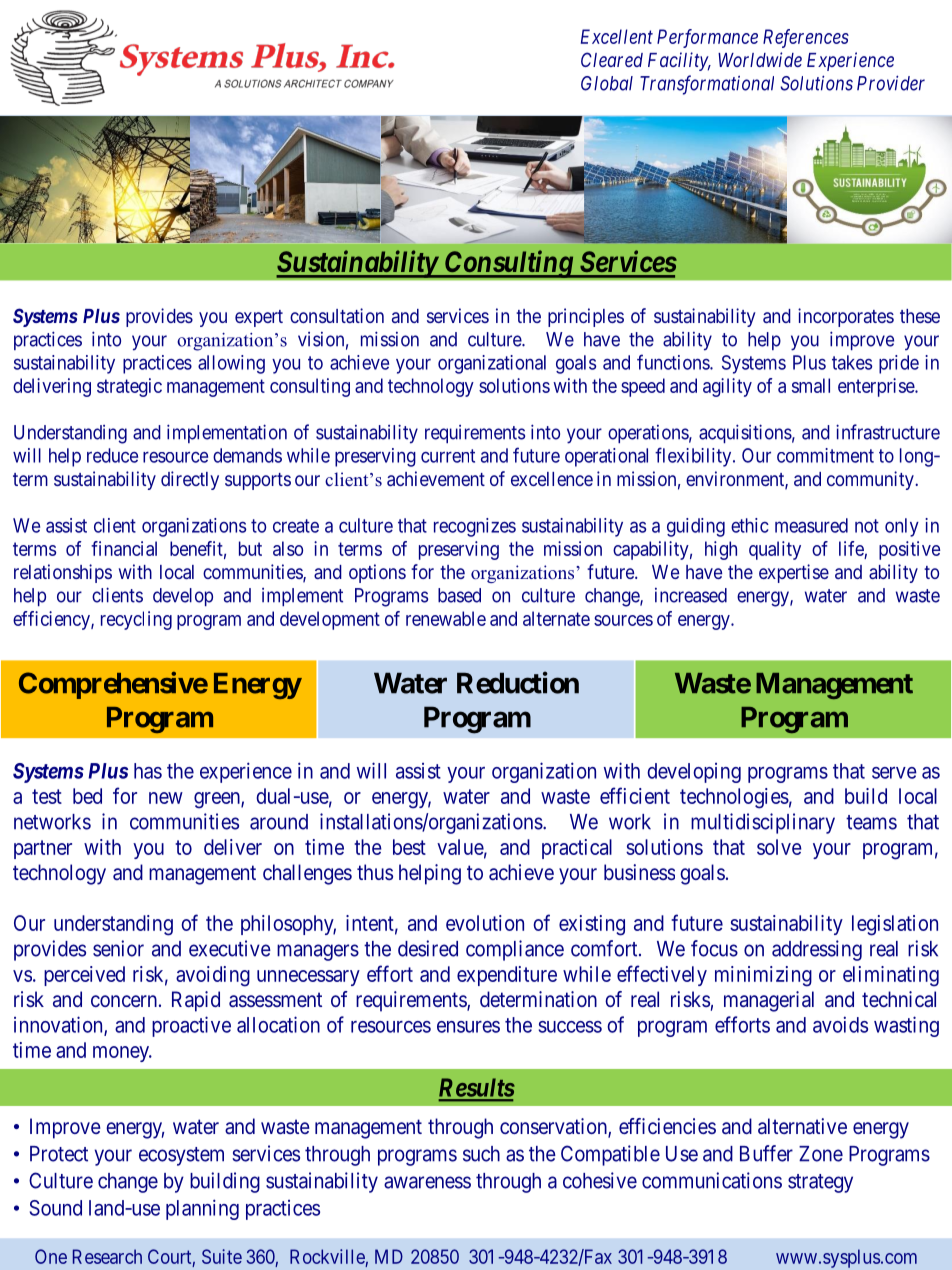 The image size is (952, 1270). What do you see at coordinates (446, 618) in the screenshot?
I see `renewable` at bounding box center [446, 618].
